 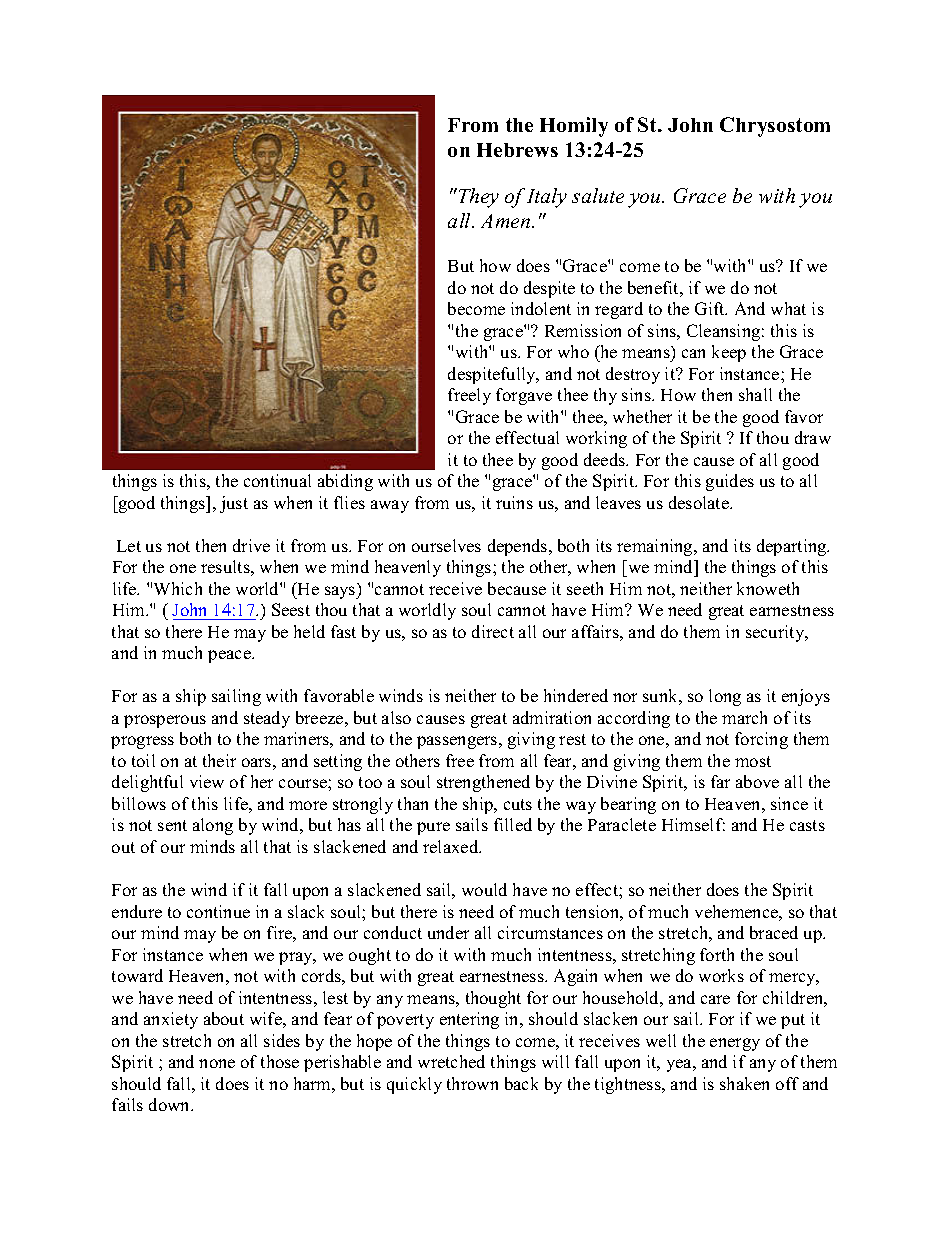 I want to click on thrown, so click(x=472, y=1083).
